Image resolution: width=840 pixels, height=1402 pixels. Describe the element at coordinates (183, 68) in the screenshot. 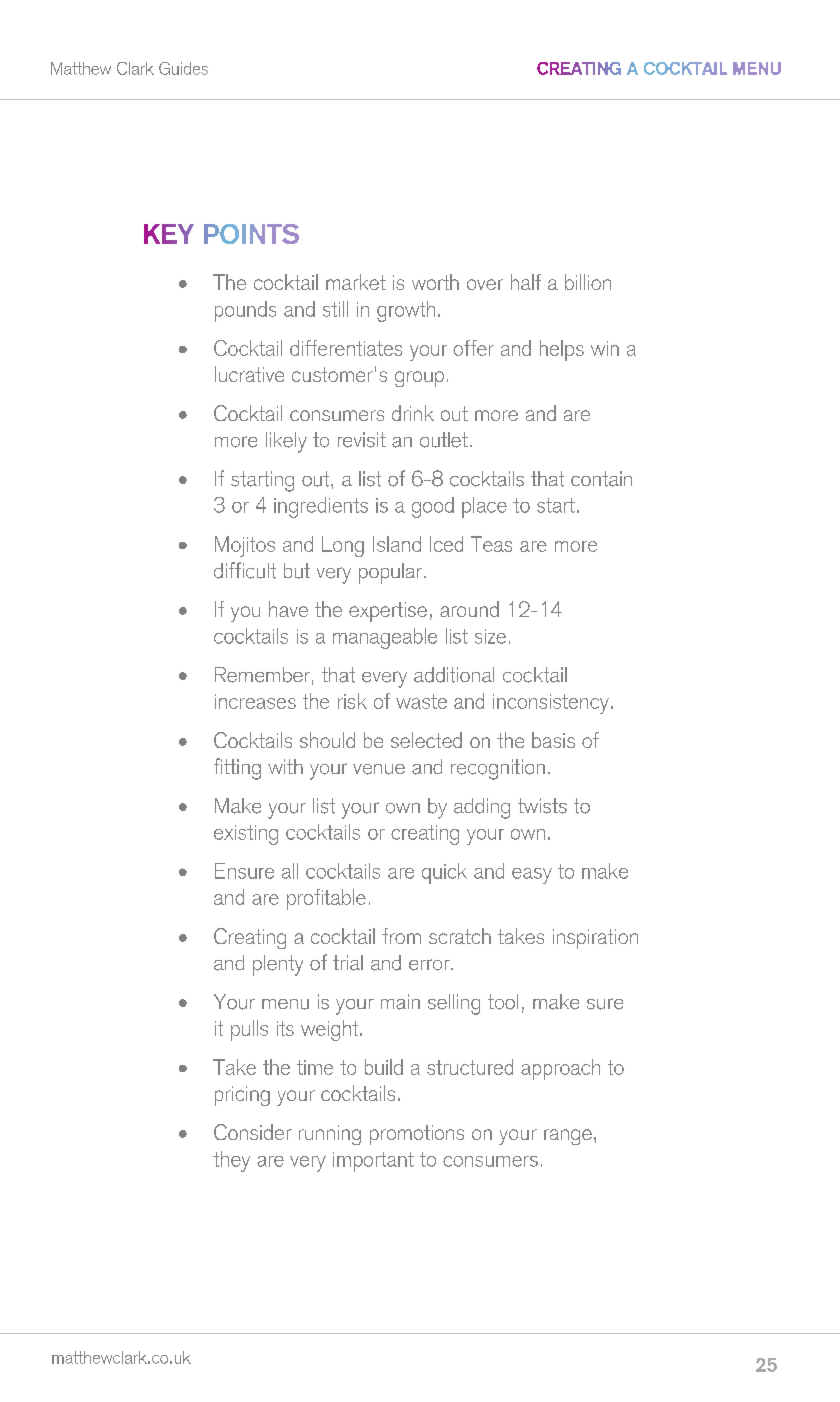

I see `Guides` at that location.
